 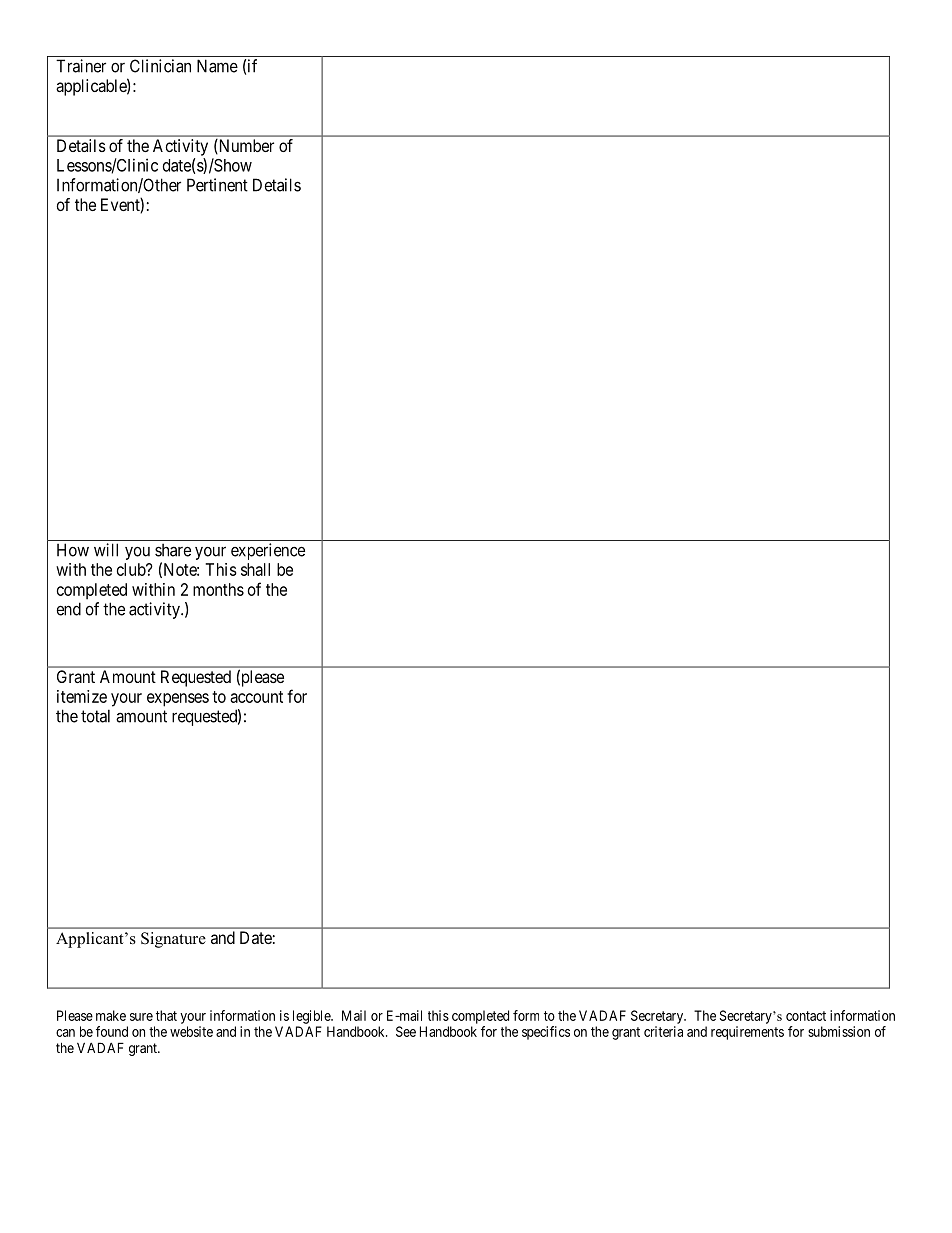 What do you see at coordinates (255, 569) in the screenshot?
I see `shall` at bounding box center [255, 569].
